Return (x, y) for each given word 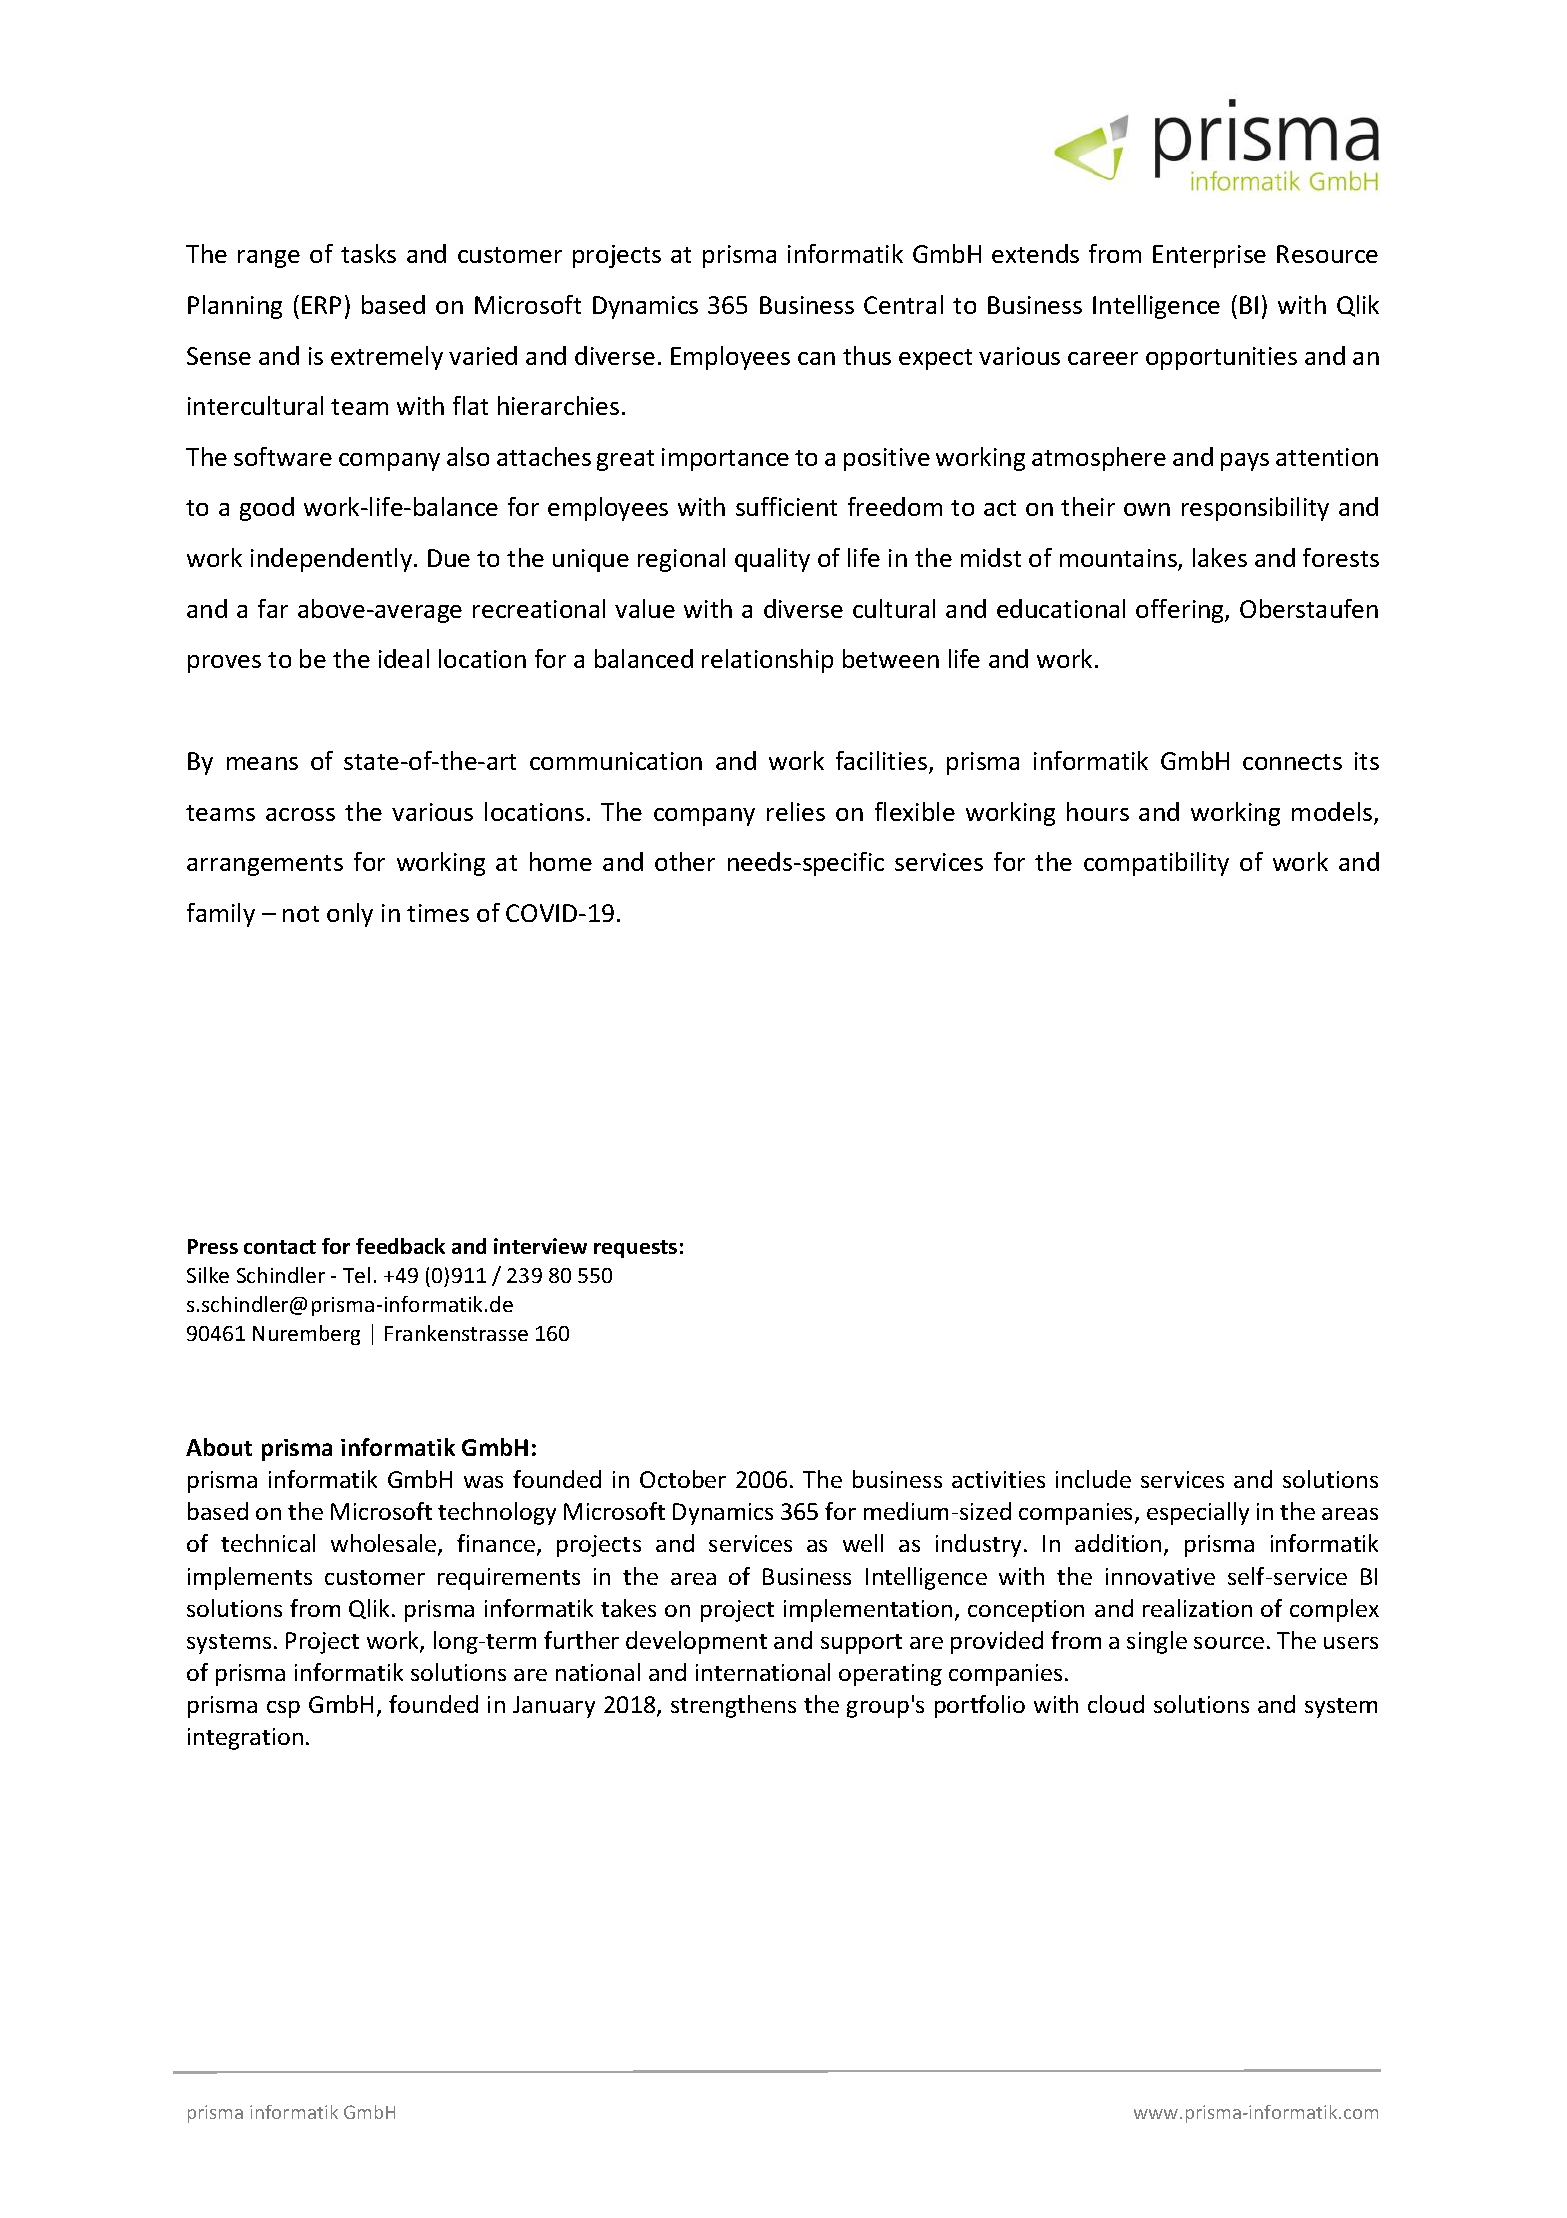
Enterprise (1209, 256)
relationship (767, 661)
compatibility (1156, 864)
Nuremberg (306, 1335)
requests (635, 1249)
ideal (404, 658)
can (816, 358)
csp (283, 1709)
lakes (1220, 557)
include (1093, 1479)
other (685, 861)
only (350, 915)
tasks (368, 253)
